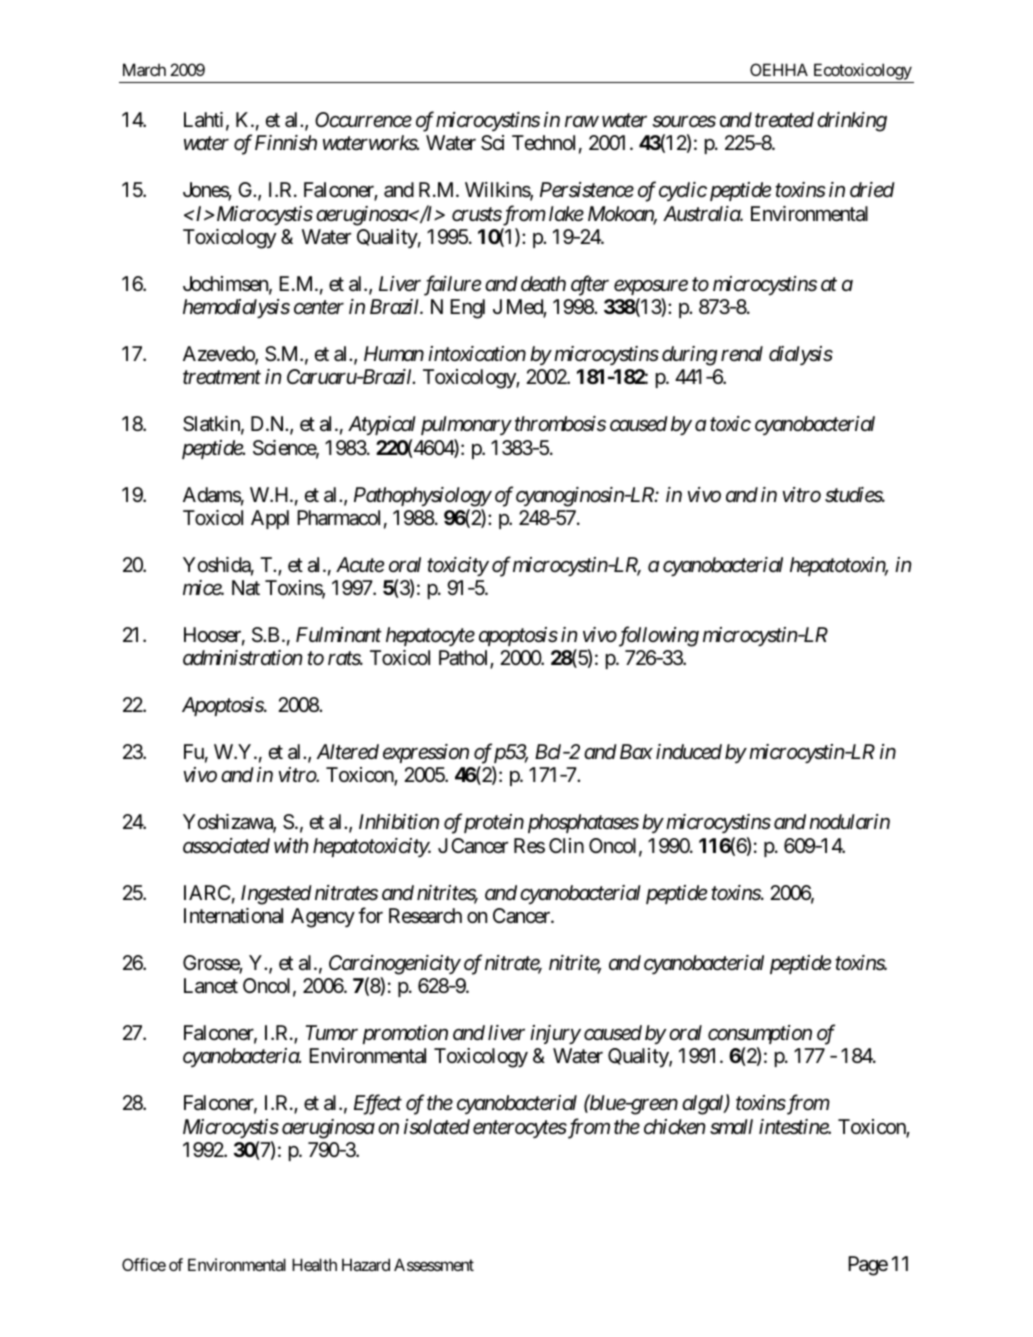  Describe the element at coordinates (466, 425) in the screenshot. I see `pulmonary` at that location.
